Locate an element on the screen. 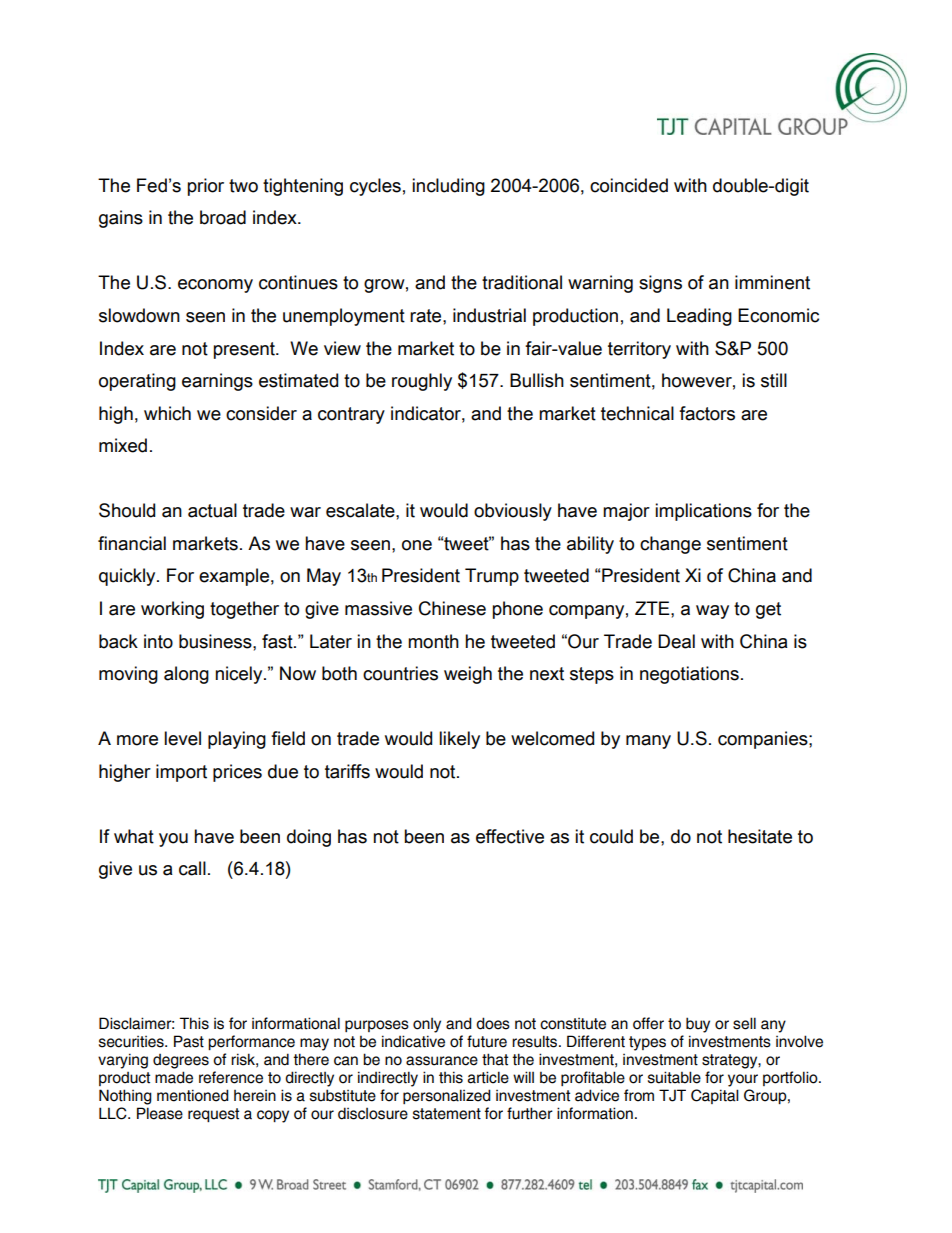  coincided is located at coordinates (629, 185).
